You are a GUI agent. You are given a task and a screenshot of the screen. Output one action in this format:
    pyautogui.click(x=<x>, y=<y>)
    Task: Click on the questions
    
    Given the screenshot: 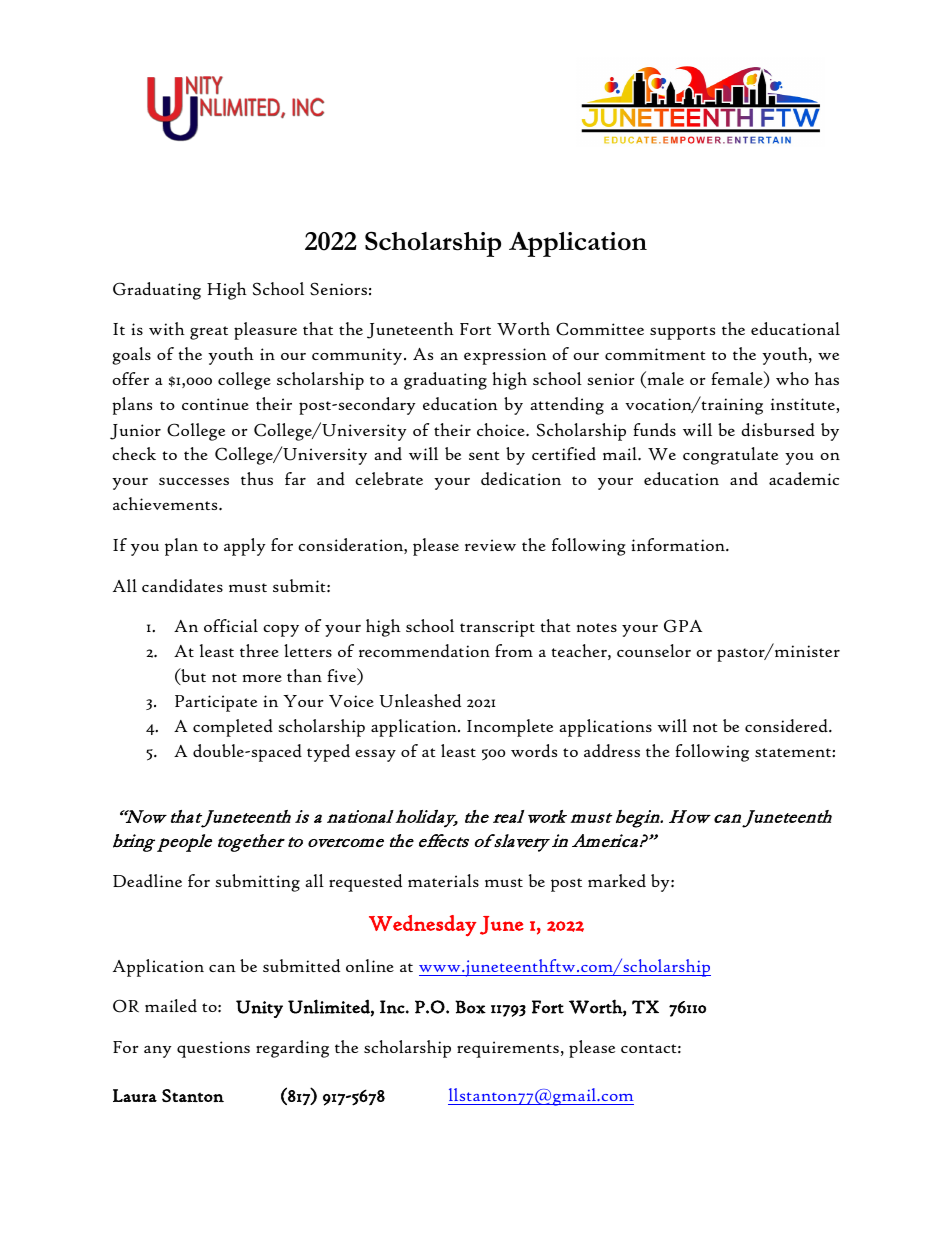 What is the action you would take?
    pyautogui.click(x=213, y=1049)
